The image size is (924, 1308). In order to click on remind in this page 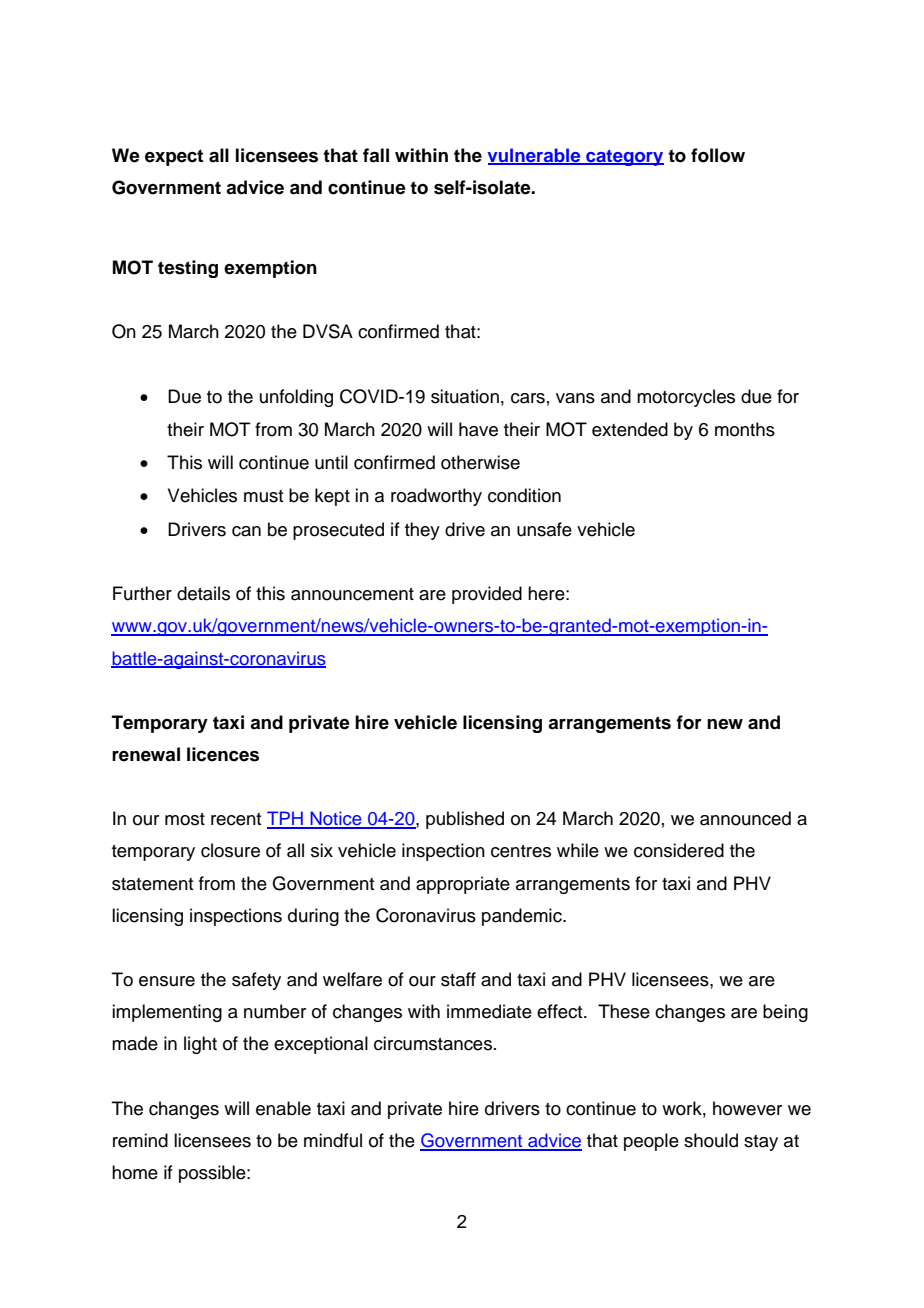, I will do `click(140, 1140)`.
